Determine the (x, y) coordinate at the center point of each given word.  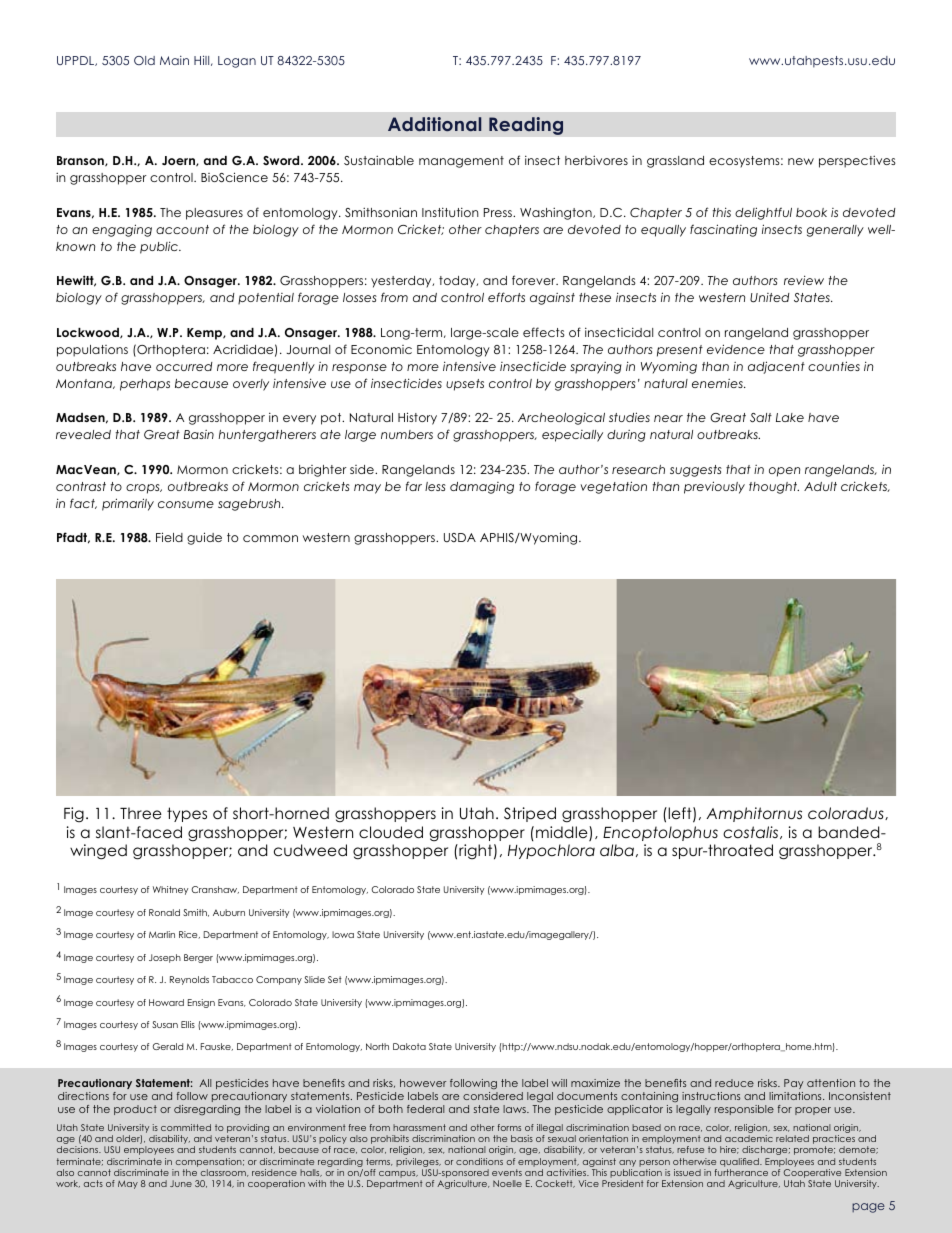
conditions (479, 1161)
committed (186, 1127)
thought (774, 488)
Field (169, 537)
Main (174, 60)
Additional (434, 124)
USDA (460, 537)
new (801, 161)
